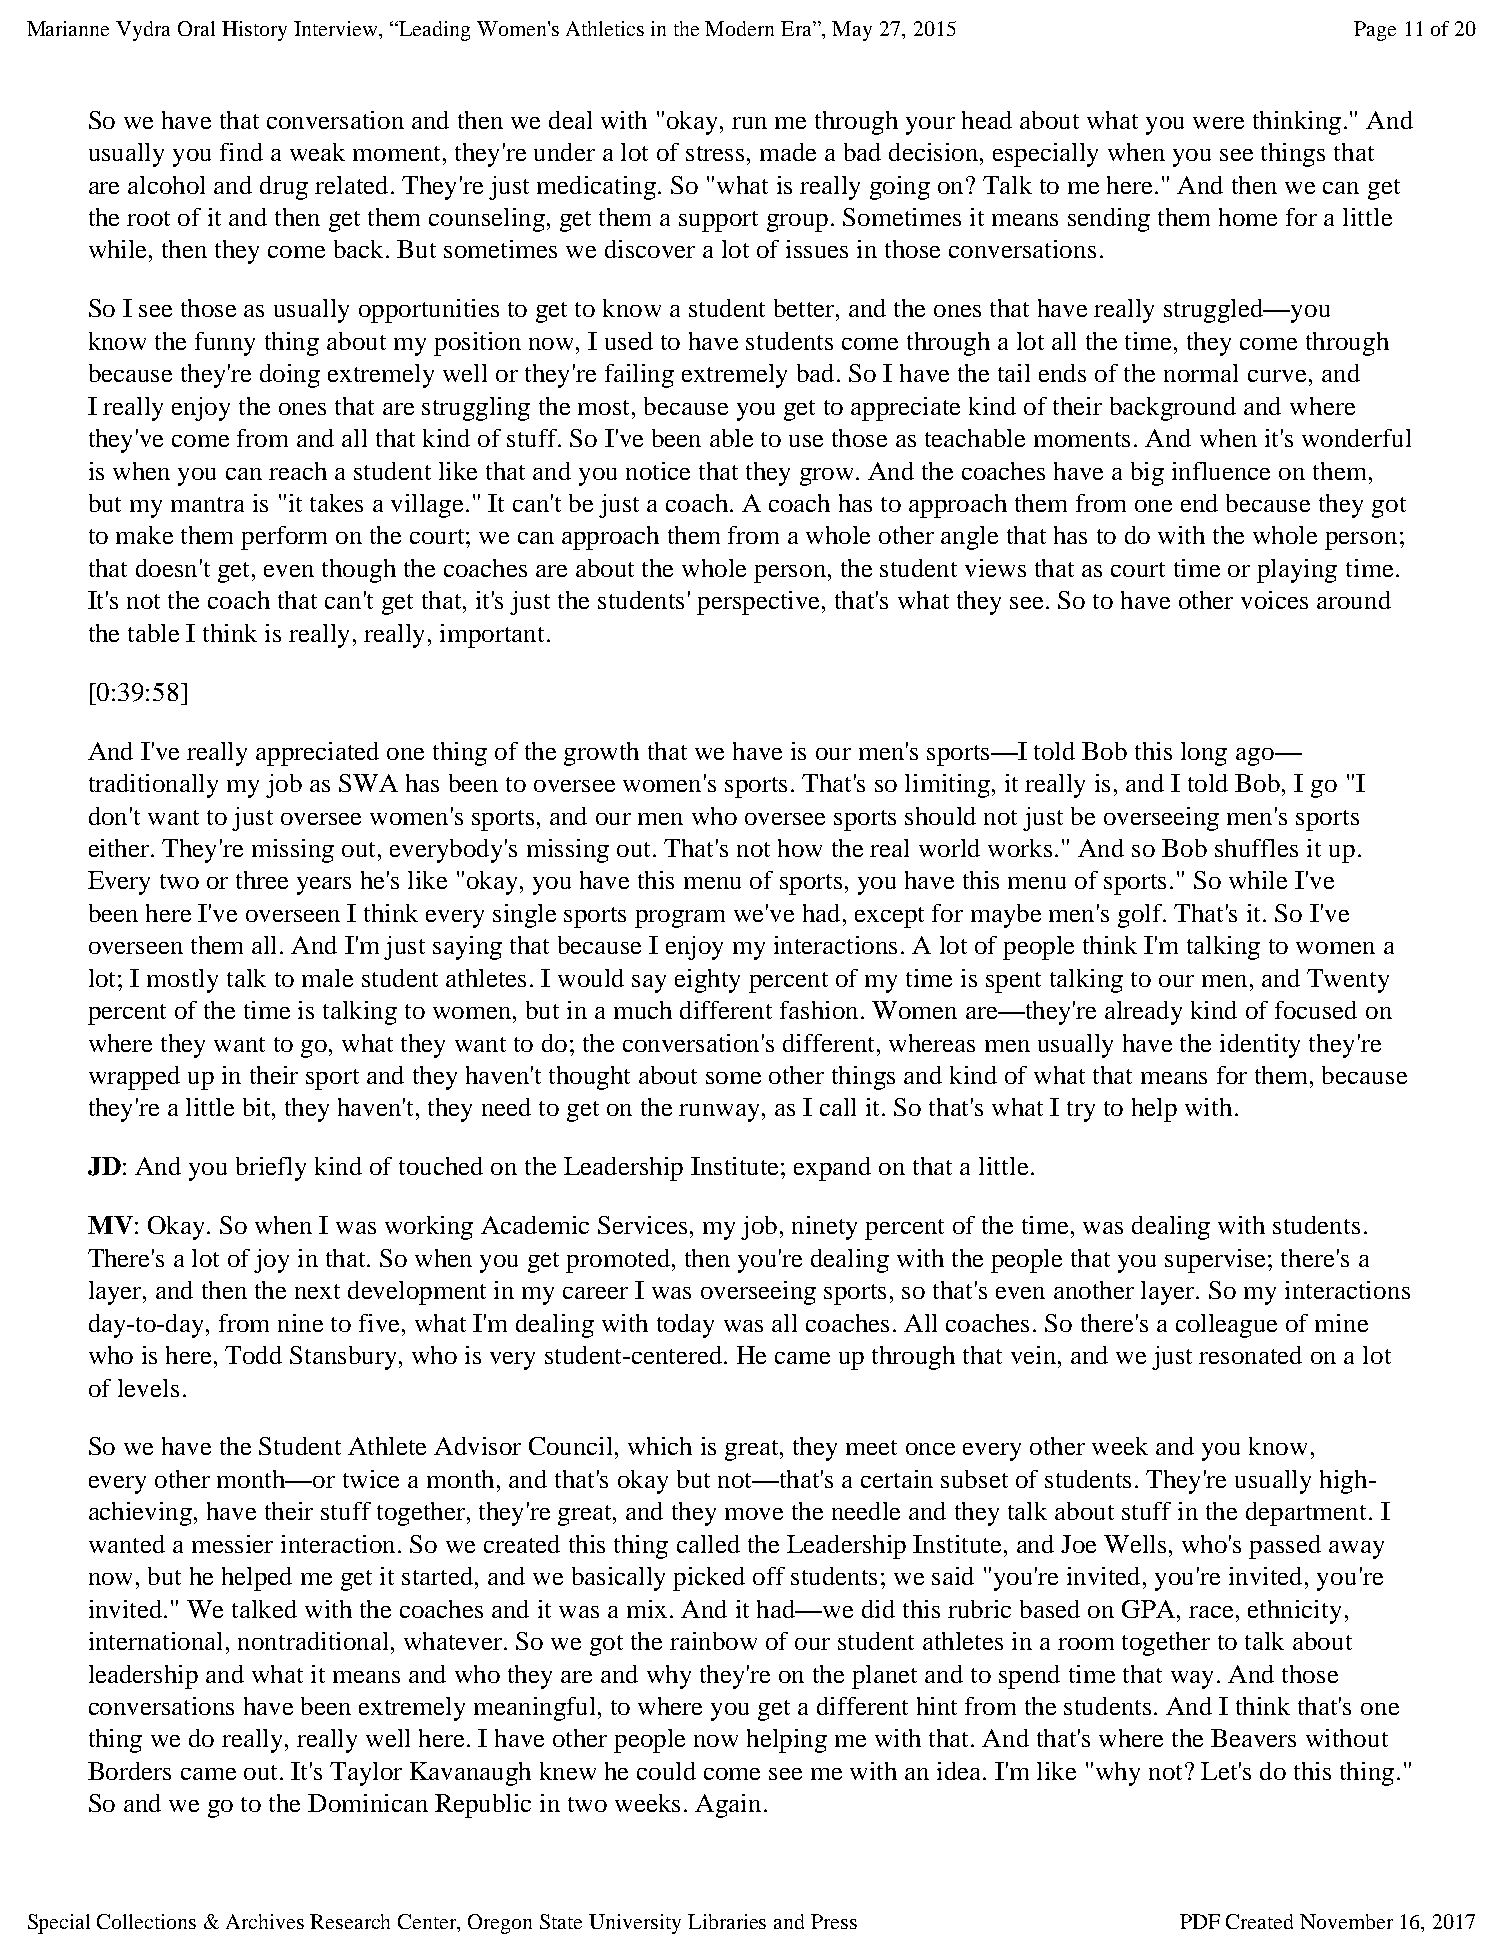 This page has height=1946, width=1503. I want to click on Libraries, so click(727, 1921).
